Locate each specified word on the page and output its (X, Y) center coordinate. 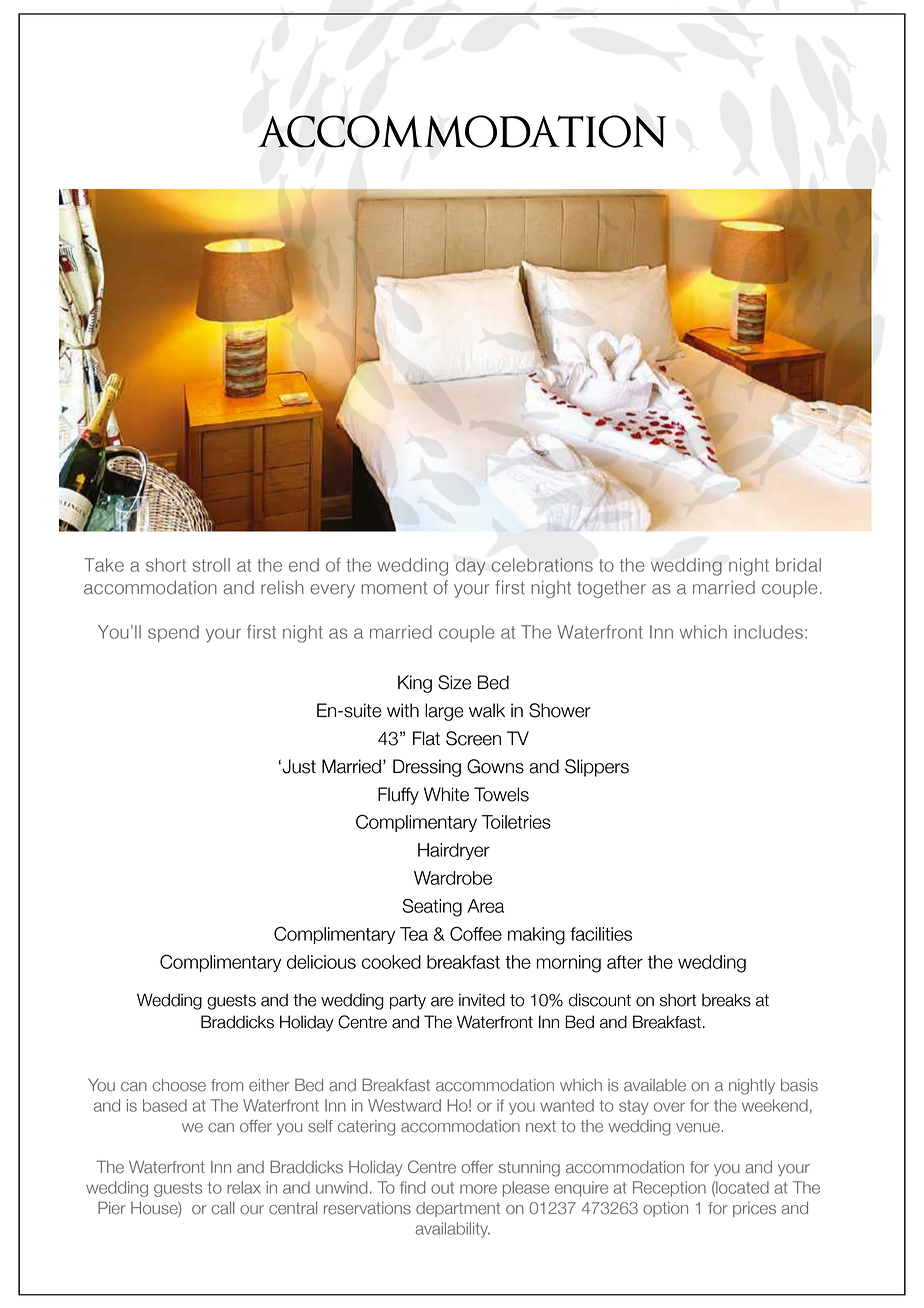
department (458, 1209)
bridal (798, 565)
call (223, 1208)
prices (754, 1209)
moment (394, 588)
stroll (211, 565)
